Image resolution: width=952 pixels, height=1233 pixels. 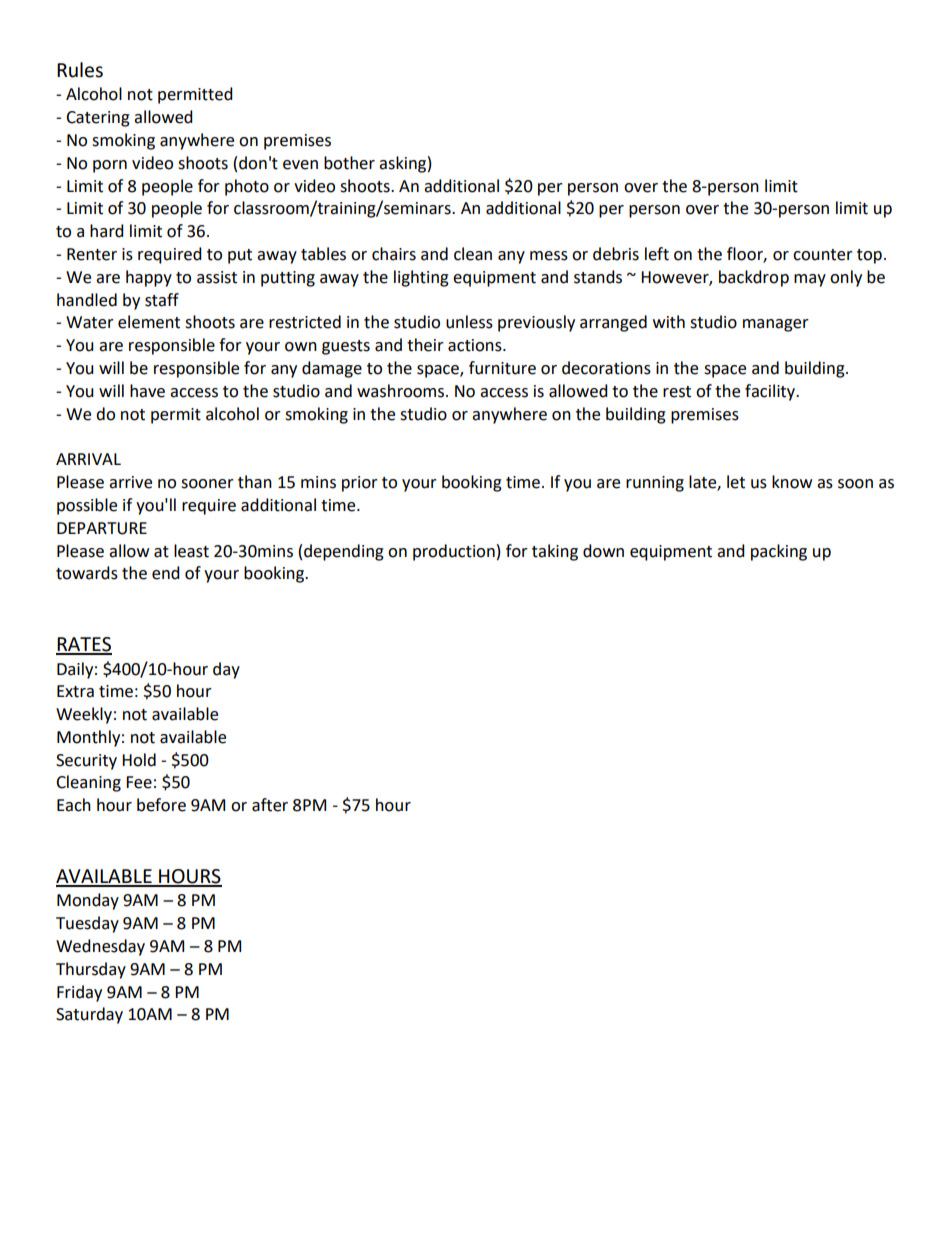 What do you see at coordinates (75, 691) in the page?
I see `Extra` at bounding box center [75, 691].
